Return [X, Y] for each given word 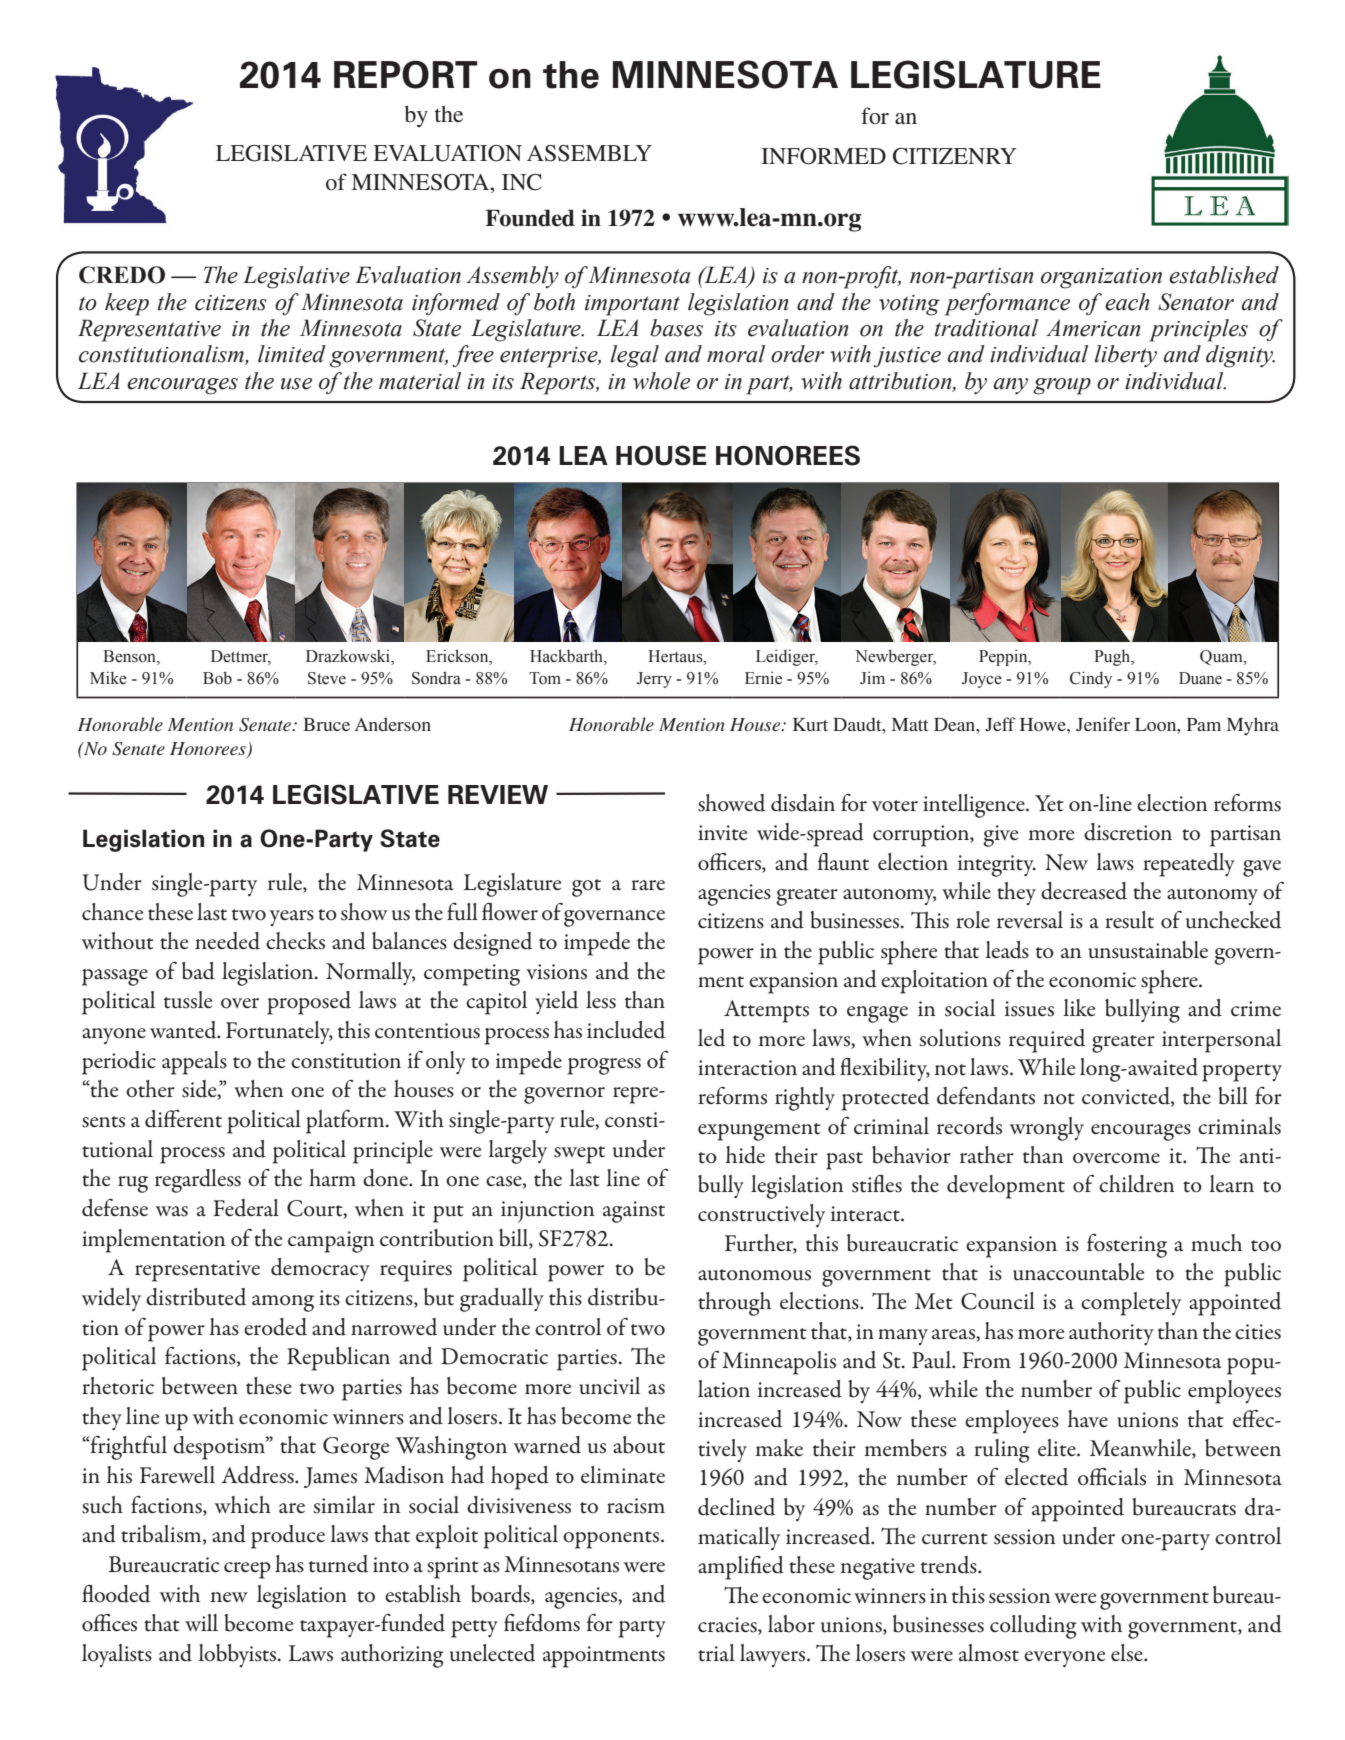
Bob [217, 678]
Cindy [1091, 679]
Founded [530, 218]
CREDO [122, 275]
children [1136, 1184]
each [1127, 302]
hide [745, 1155]
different [183, 1118]
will [201, 1622]
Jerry [654, 680]
